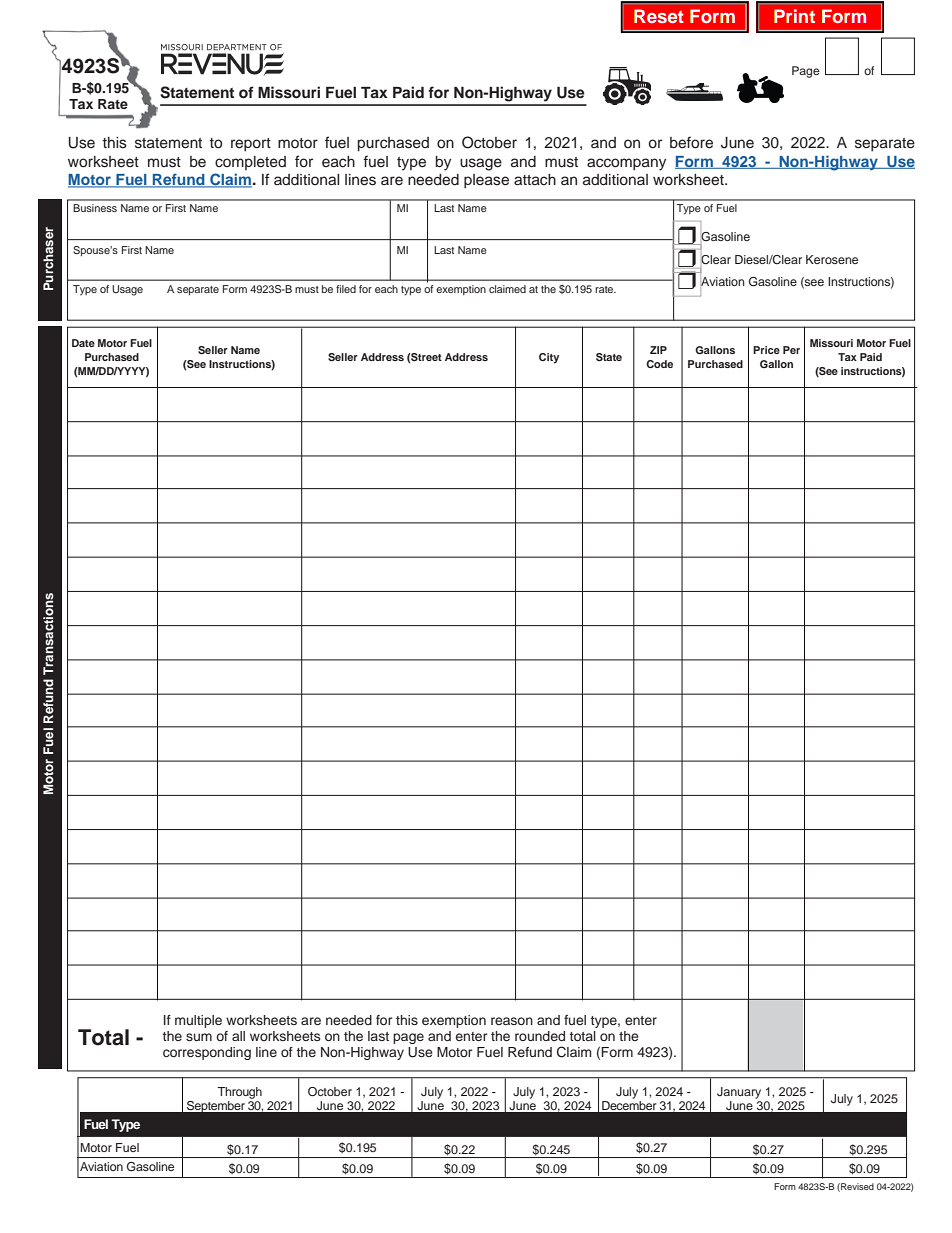 This document has width=952, height=1233. Describe the element at coordinates (766, 350) in the document. I see `Price` at that location.
